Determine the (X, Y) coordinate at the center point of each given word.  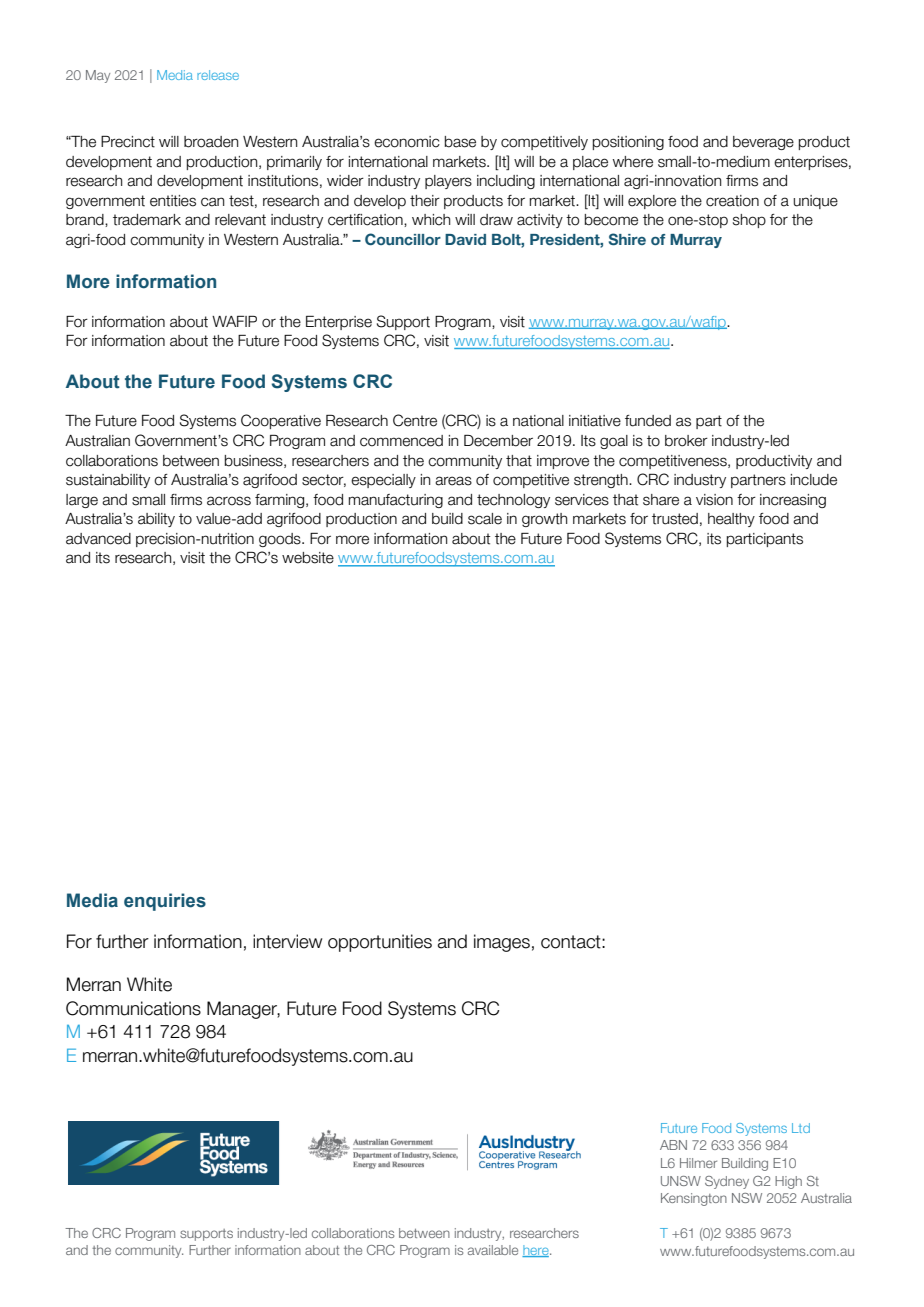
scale (485, 519)
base (460, 142)
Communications (133, 1008)
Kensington (694, 1199)
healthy (731, 520)
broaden (211, 142)
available (493, 1250)
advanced (98, 539)
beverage (763, 143)
